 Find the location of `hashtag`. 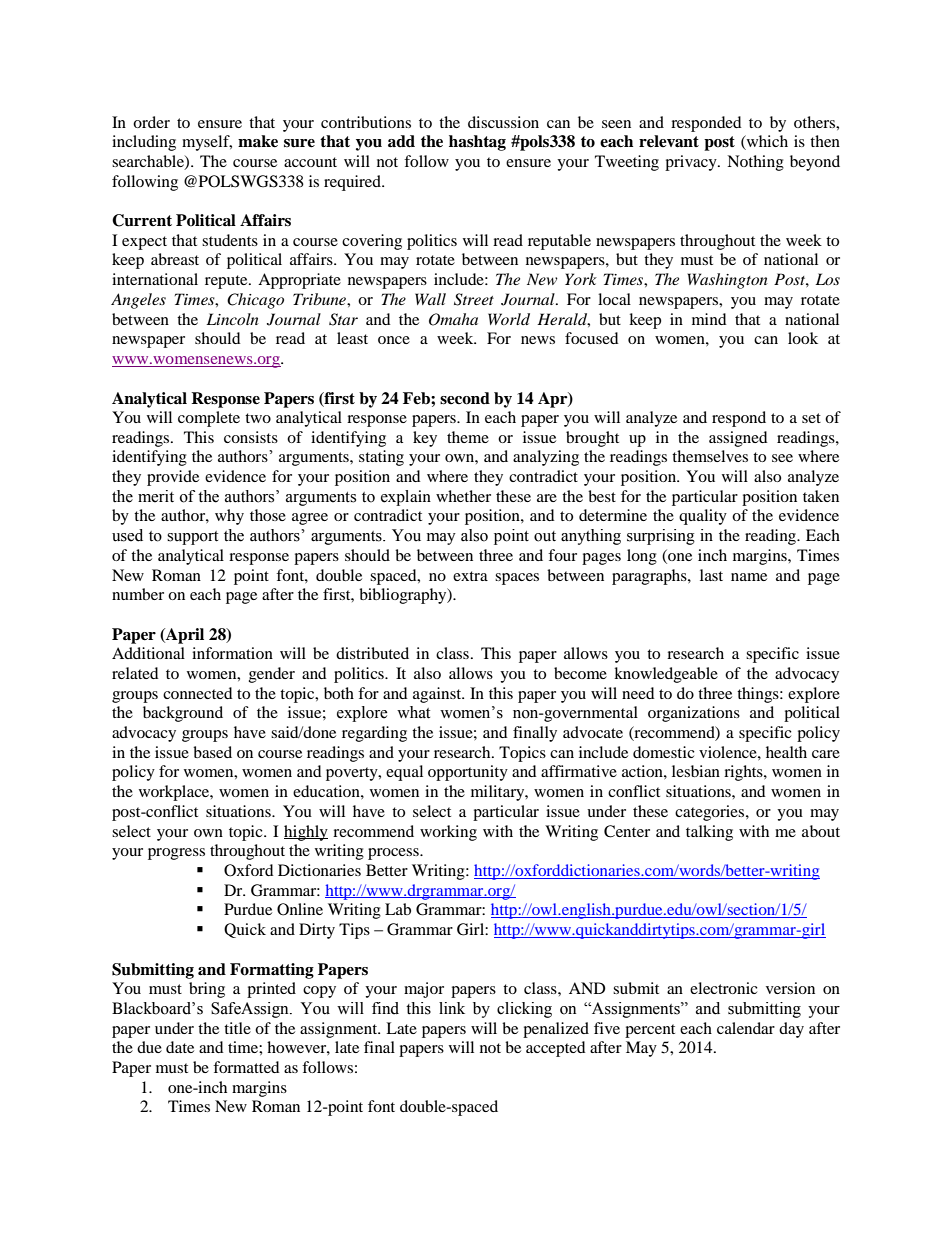

hashtag is located at coordinates (477, 143).
